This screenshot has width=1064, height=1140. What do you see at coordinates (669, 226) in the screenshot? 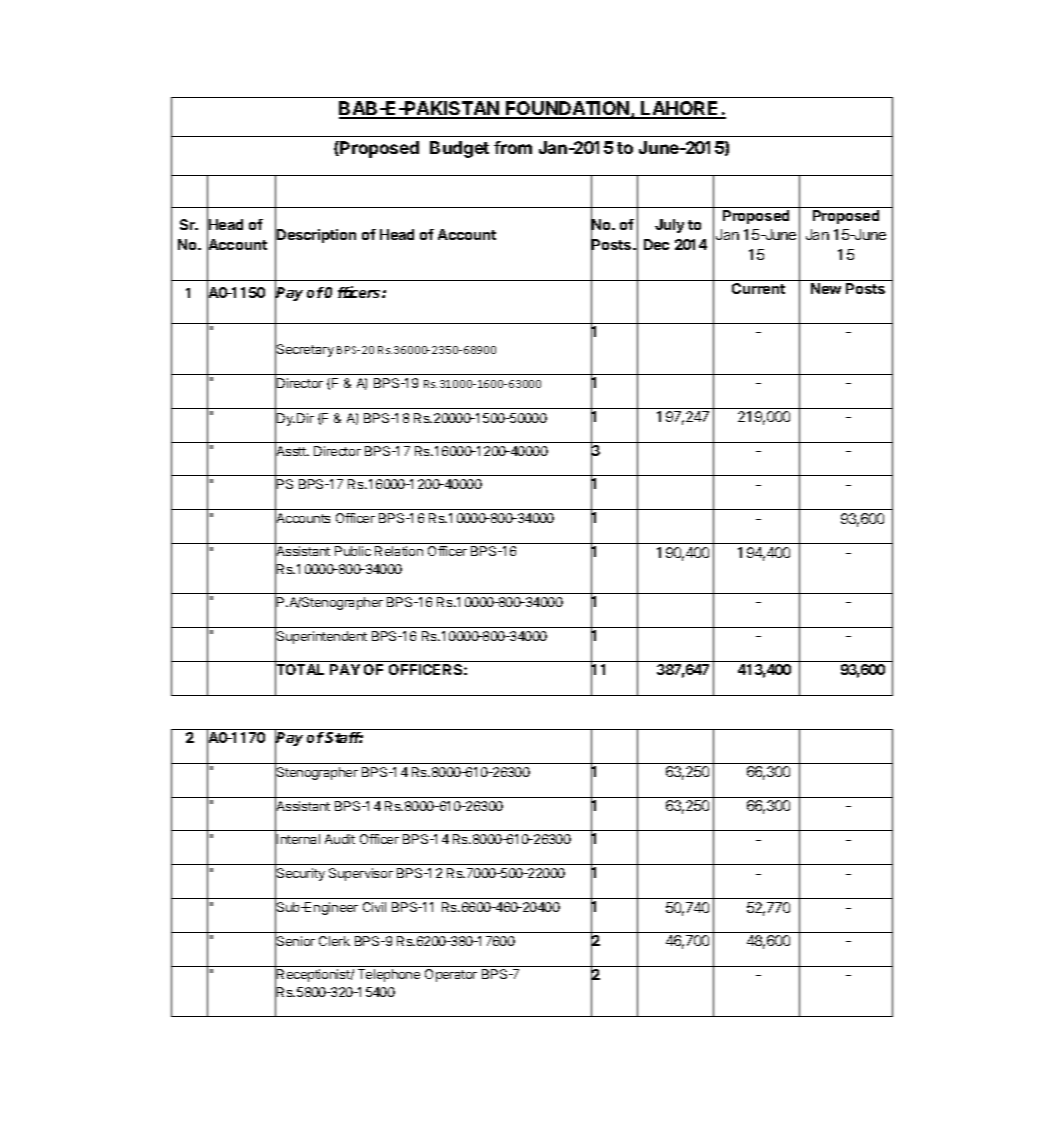
I see `July` at bounding box center [669, 226].
